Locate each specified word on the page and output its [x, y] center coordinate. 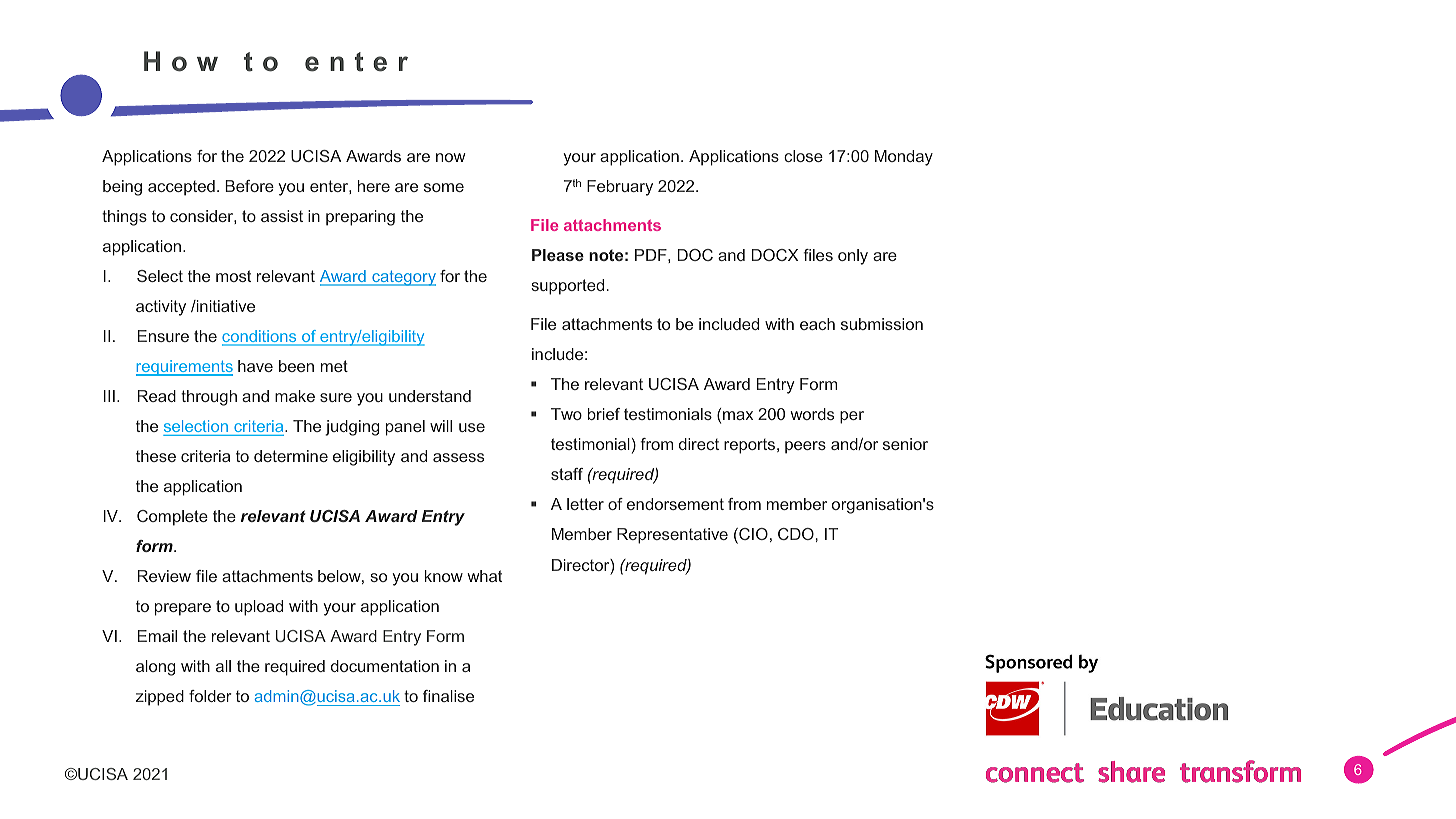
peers [805, 447]
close [803, 156]
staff [567, 474]
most [233, 276]
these [156, 456]
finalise [448, 696]
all [223, 666]
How [181, 61]
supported [567, 287]
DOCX [775, 255]
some [444, 187]
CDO [797, 534]
